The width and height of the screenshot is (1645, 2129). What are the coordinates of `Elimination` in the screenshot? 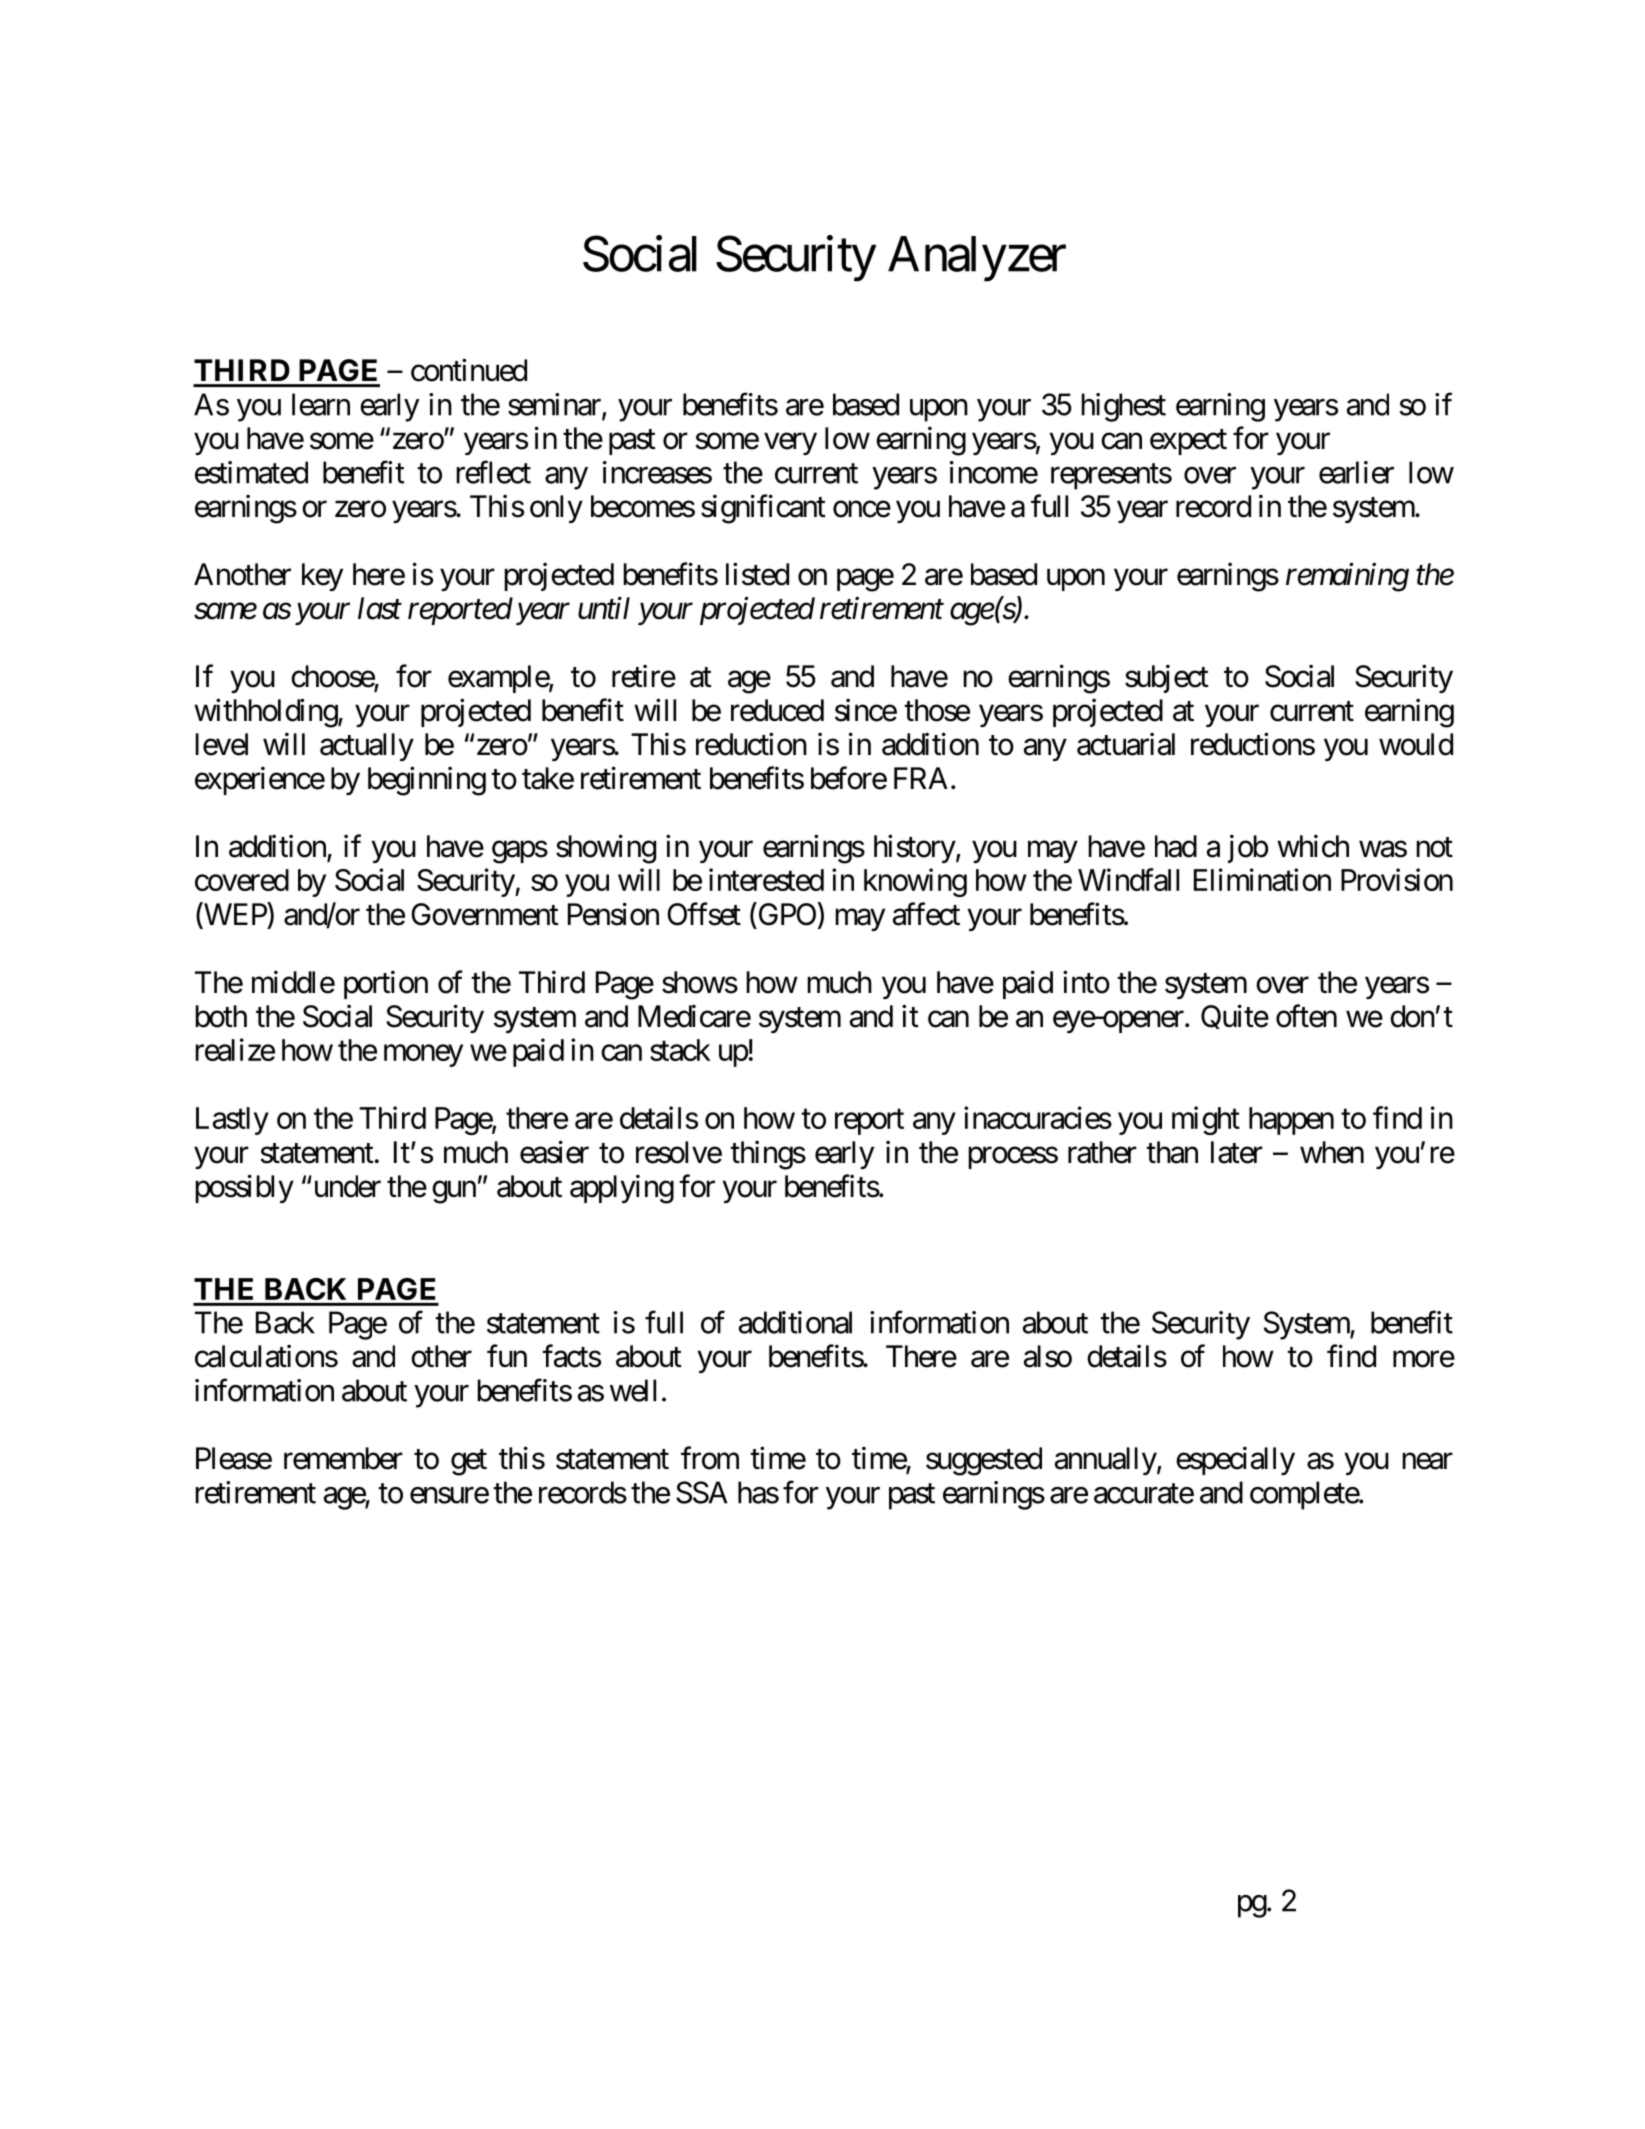 It's located at (1262, 879).
